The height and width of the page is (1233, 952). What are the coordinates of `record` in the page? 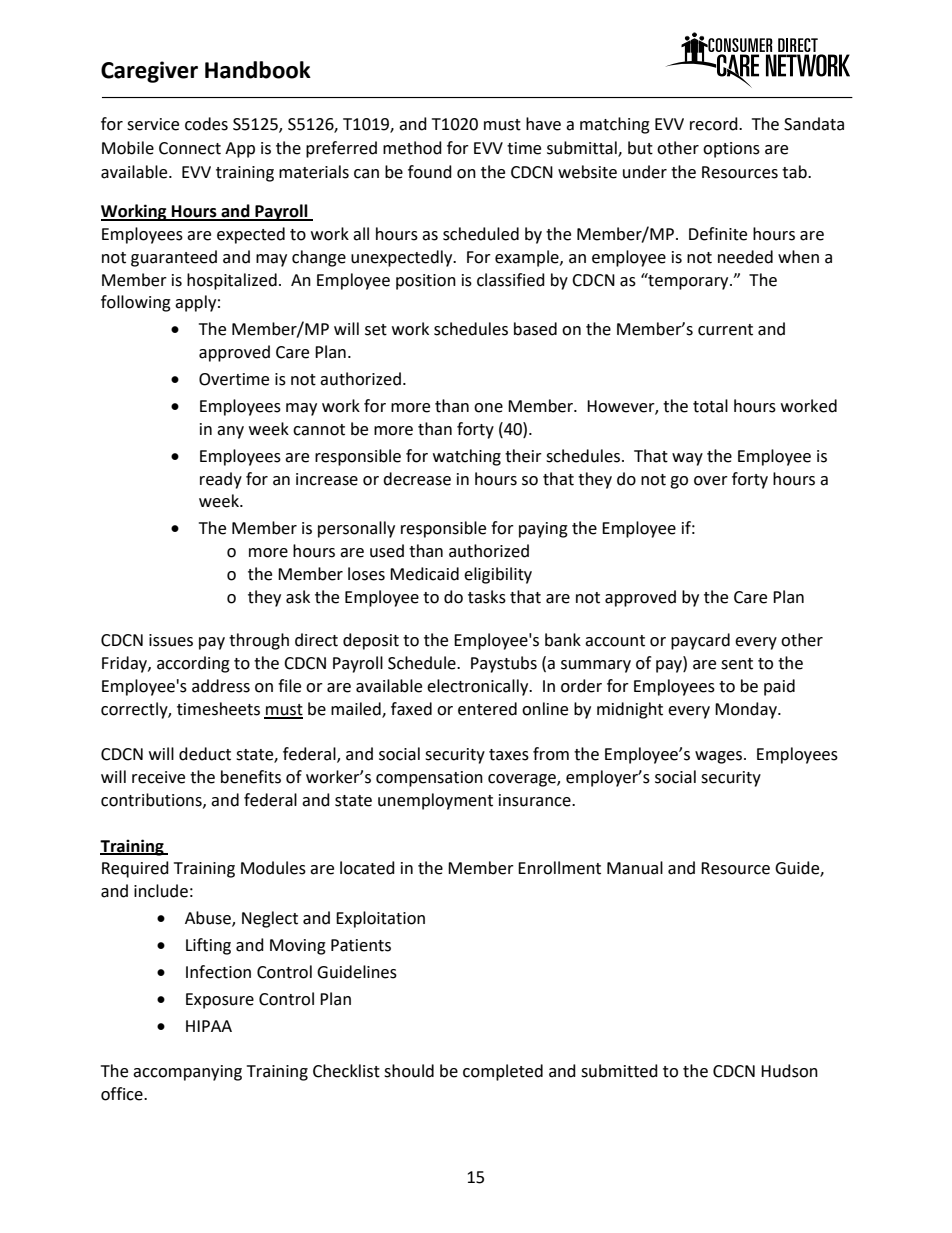 It's located at (715, 124).
